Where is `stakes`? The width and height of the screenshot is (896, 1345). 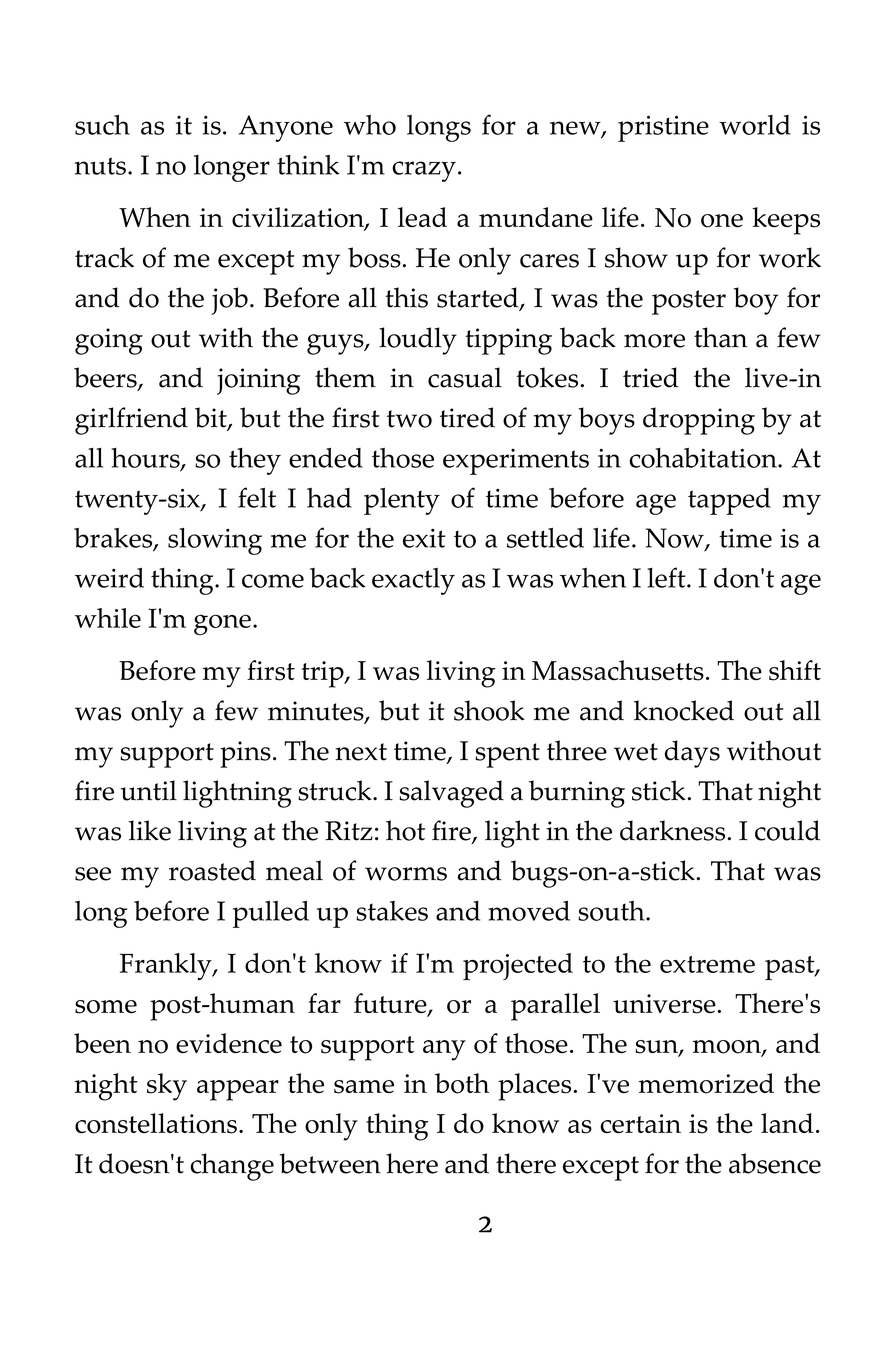
stakes is located at coordinates (392, 911).
